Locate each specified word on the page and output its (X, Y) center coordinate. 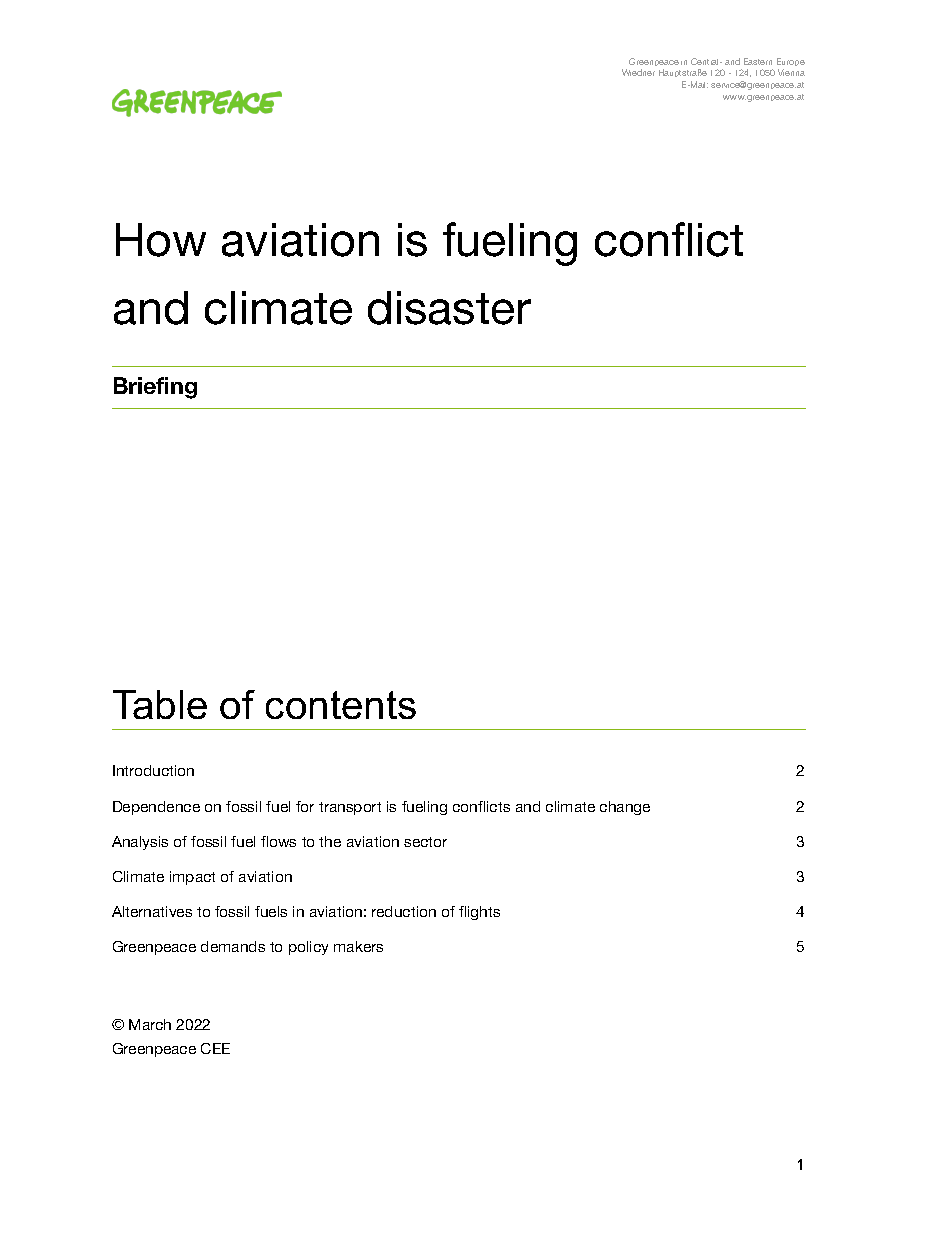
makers (358, 946)
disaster (449, 308)
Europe (791, 62)
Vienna (791, 72)
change (625, 808)
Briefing (155, 388)
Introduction (153, 770)
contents (341, 705)
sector (425, 842)
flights (479, 913)
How (161, 240)
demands (233, 946)
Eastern (758, 61)
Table (160, 704)
